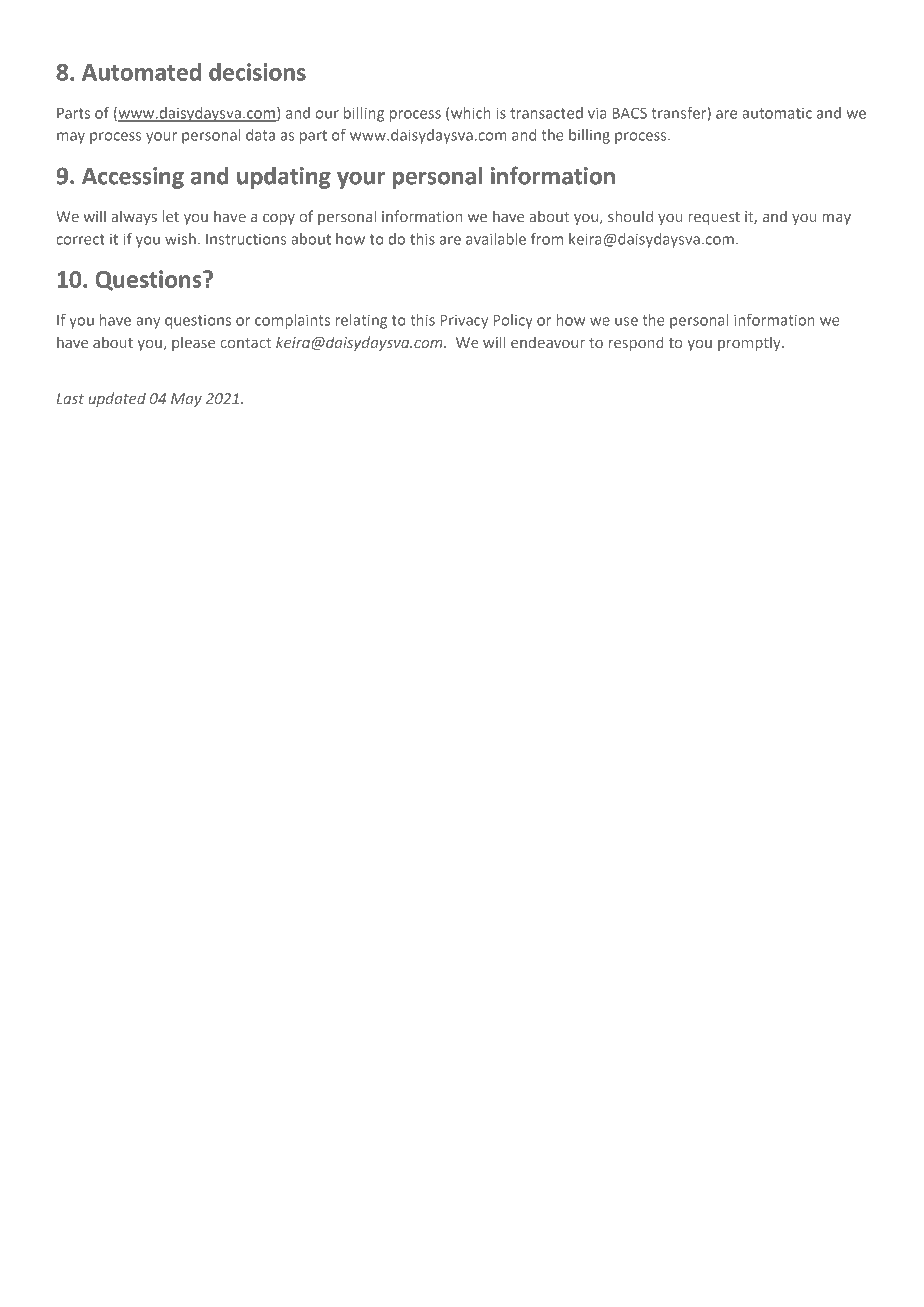 Image resolution: width=924 pixels, height=1307 pixels. What do you see at coordinates (636, 343) in the screenshot?
I see `respond` at bounding box center [636, 343].
